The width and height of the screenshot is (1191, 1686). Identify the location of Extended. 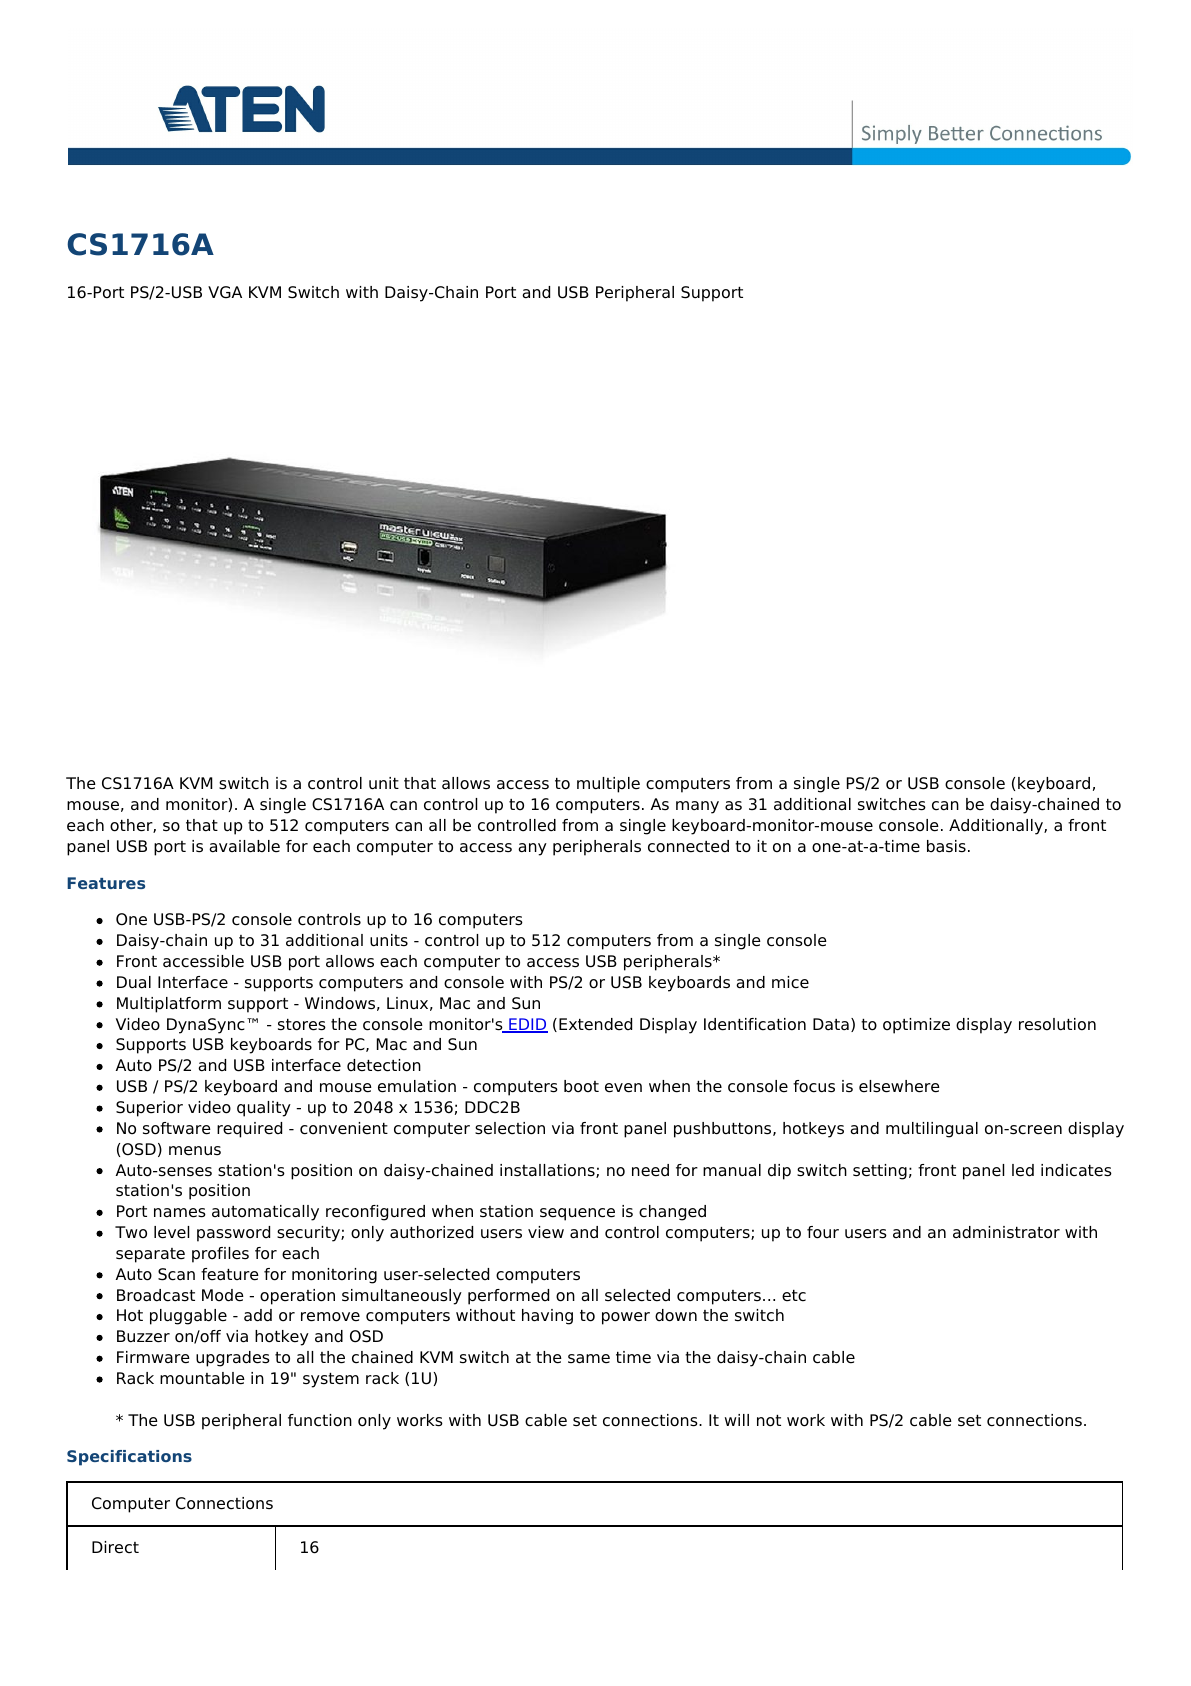
(595, 1024).
